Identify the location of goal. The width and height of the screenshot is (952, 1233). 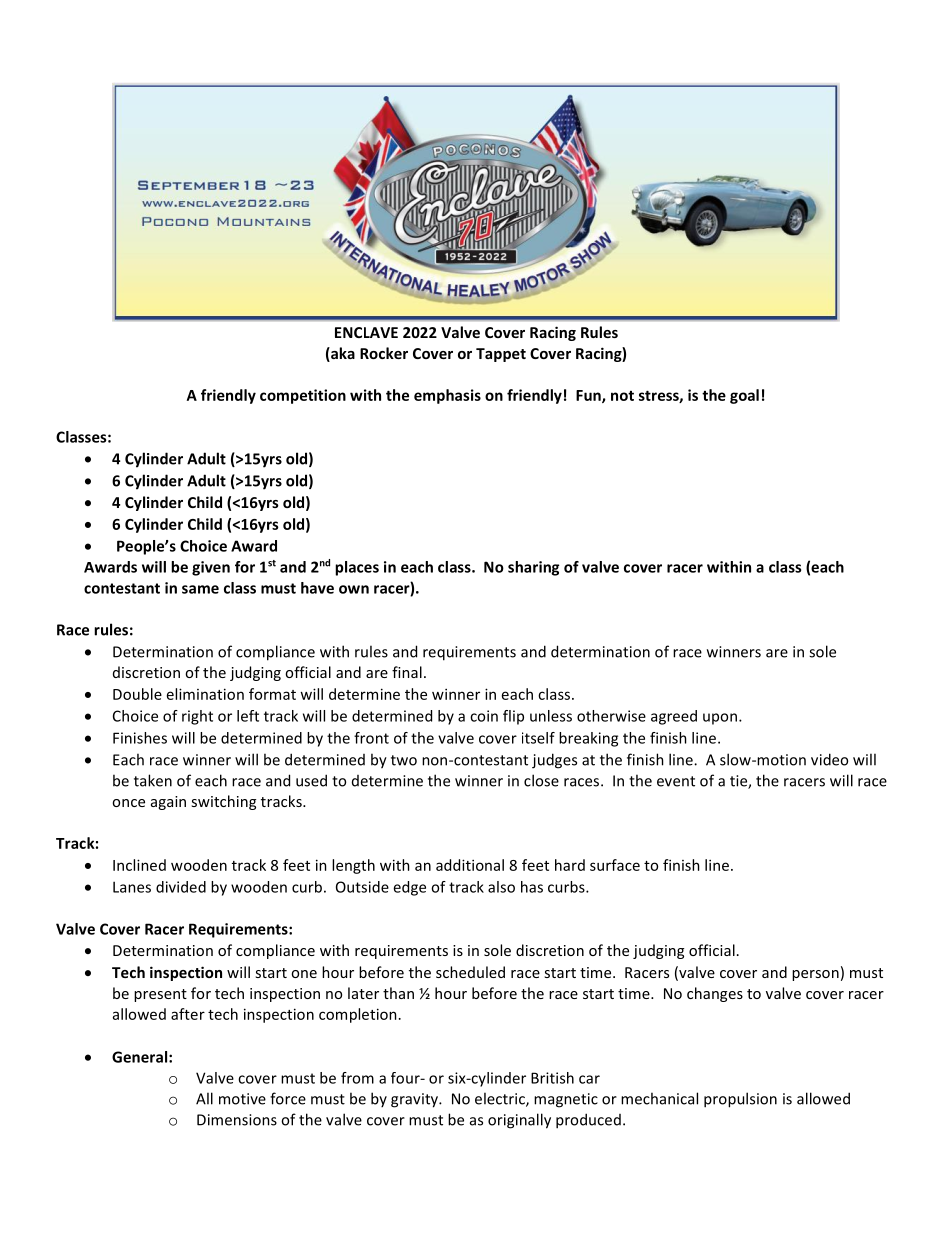
(744, 396).
